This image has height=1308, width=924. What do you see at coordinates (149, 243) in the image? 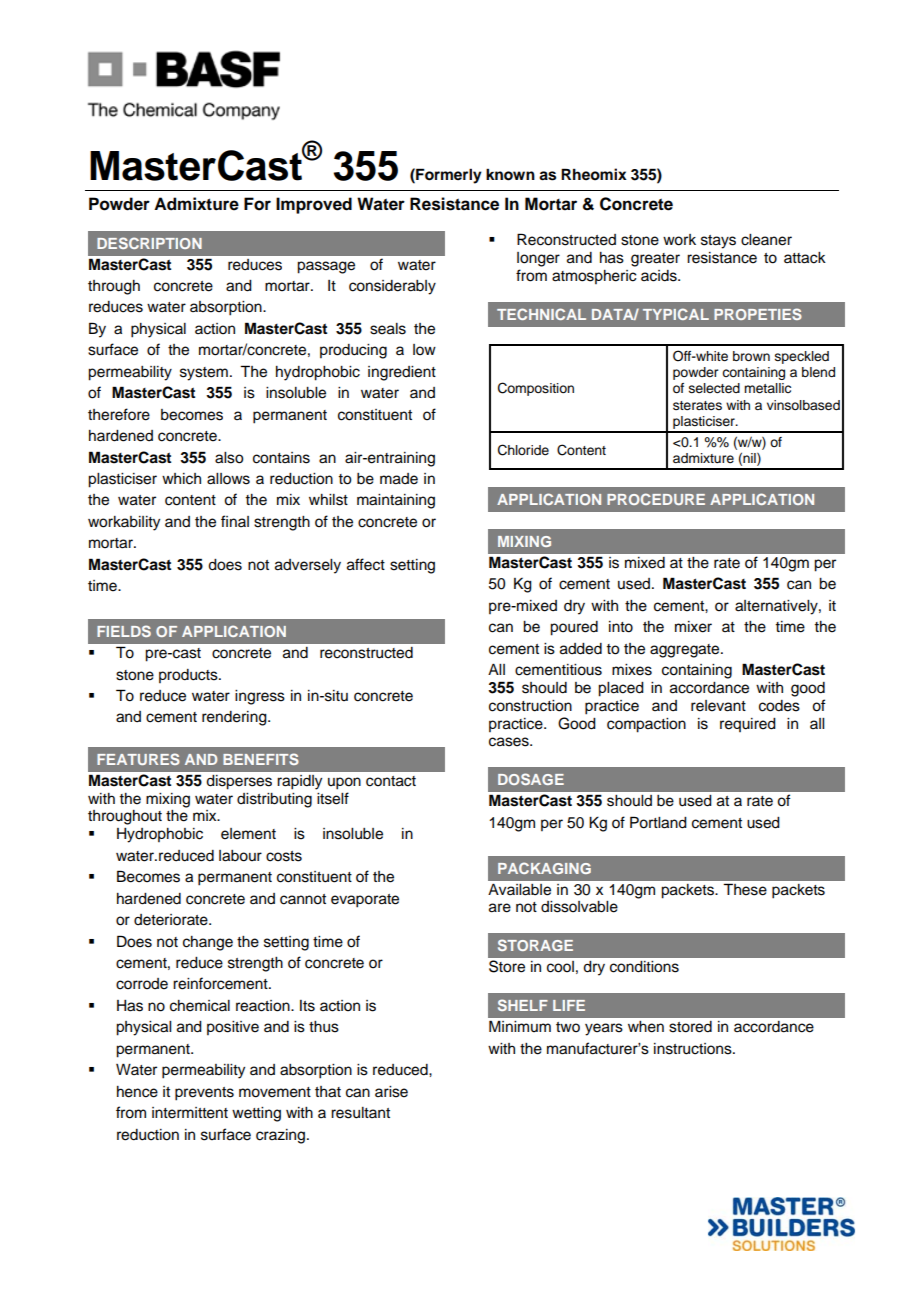
I see `DESCRIPTION` at bounding box center [149, 243].
